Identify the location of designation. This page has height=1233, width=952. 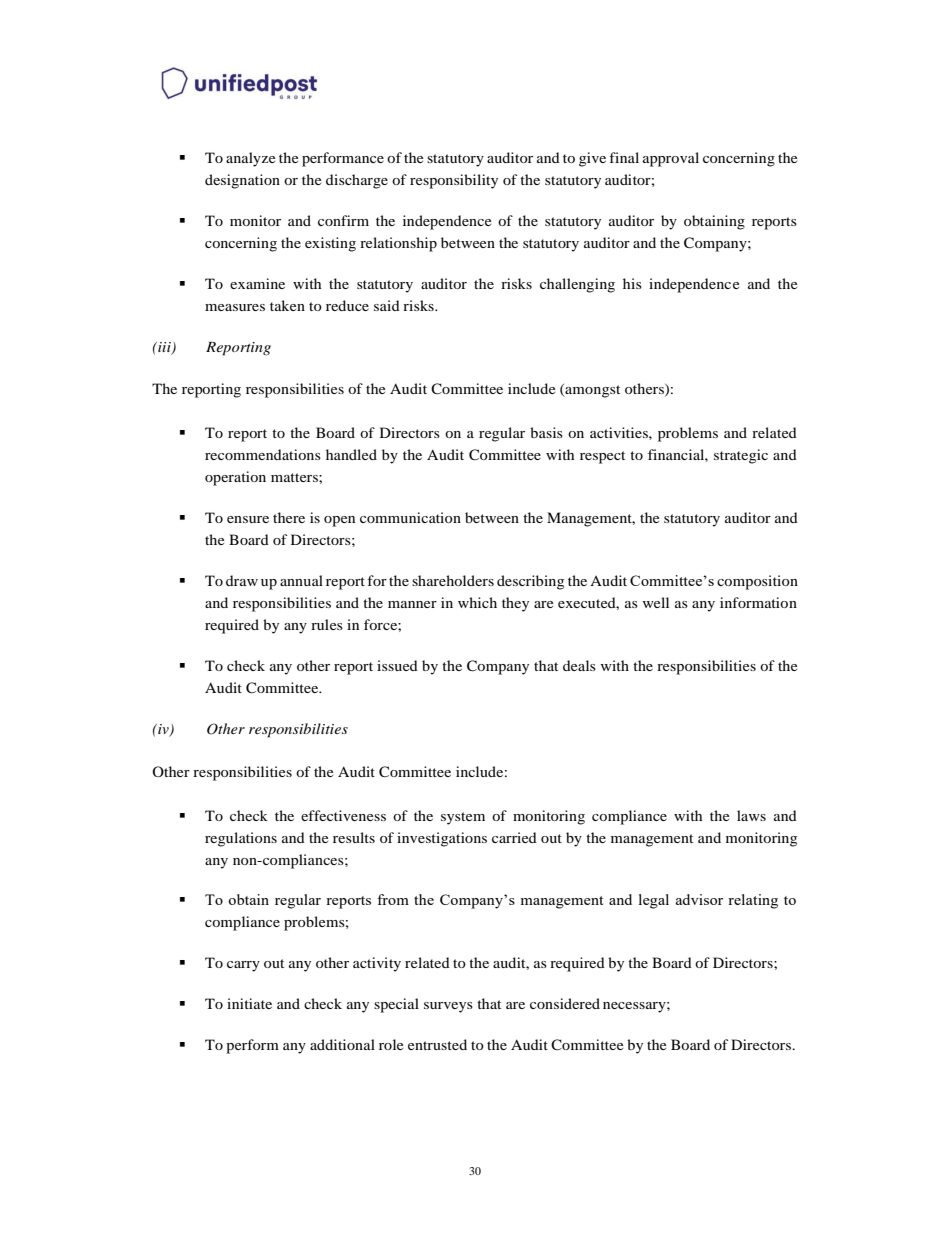
(242, 181).
